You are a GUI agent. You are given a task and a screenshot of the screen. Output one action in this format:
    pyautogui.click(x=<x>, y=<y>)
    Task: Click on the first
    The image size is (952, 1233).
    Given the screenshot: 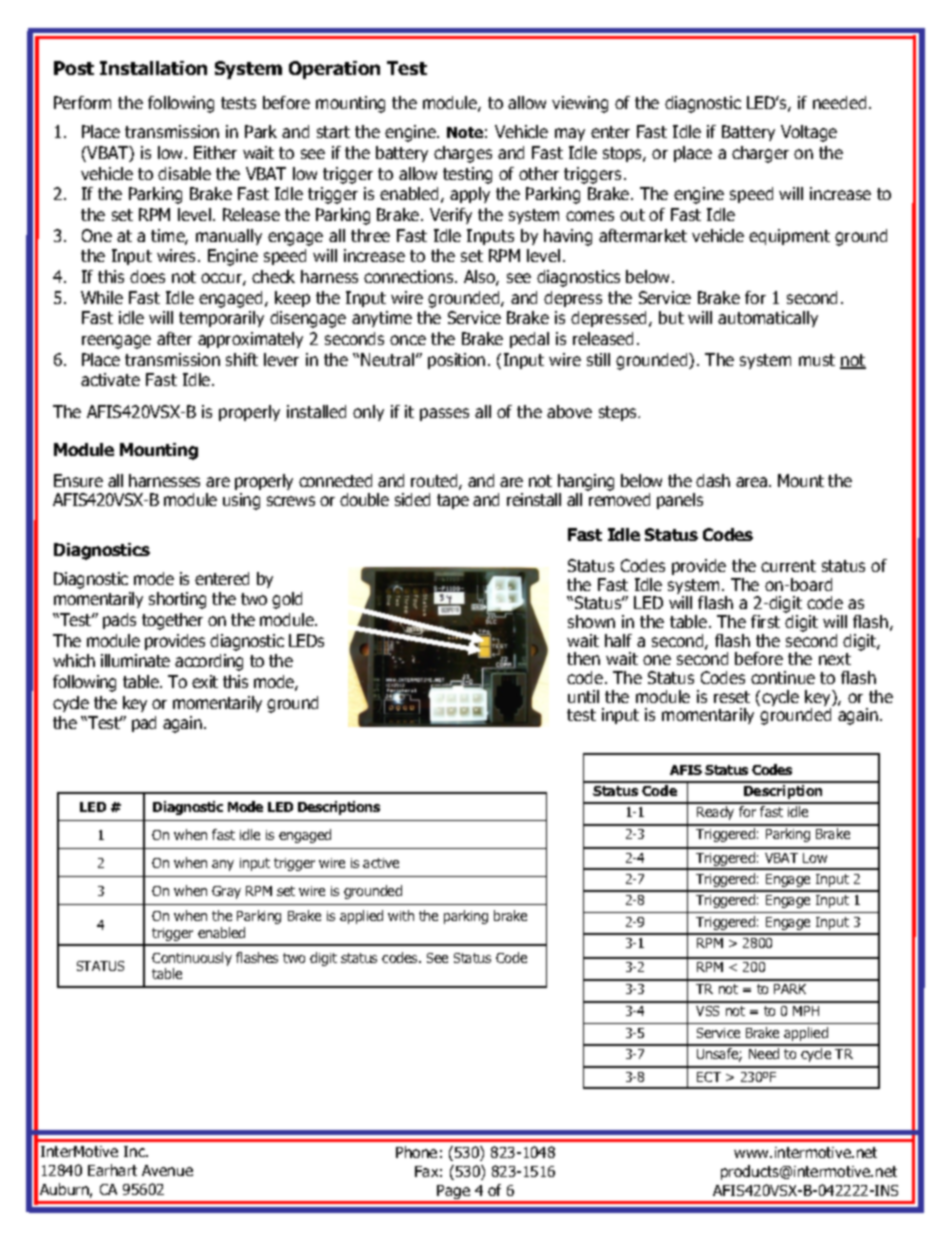 What is the action you would take?
    pyautogui.click(x=765, y=621)
